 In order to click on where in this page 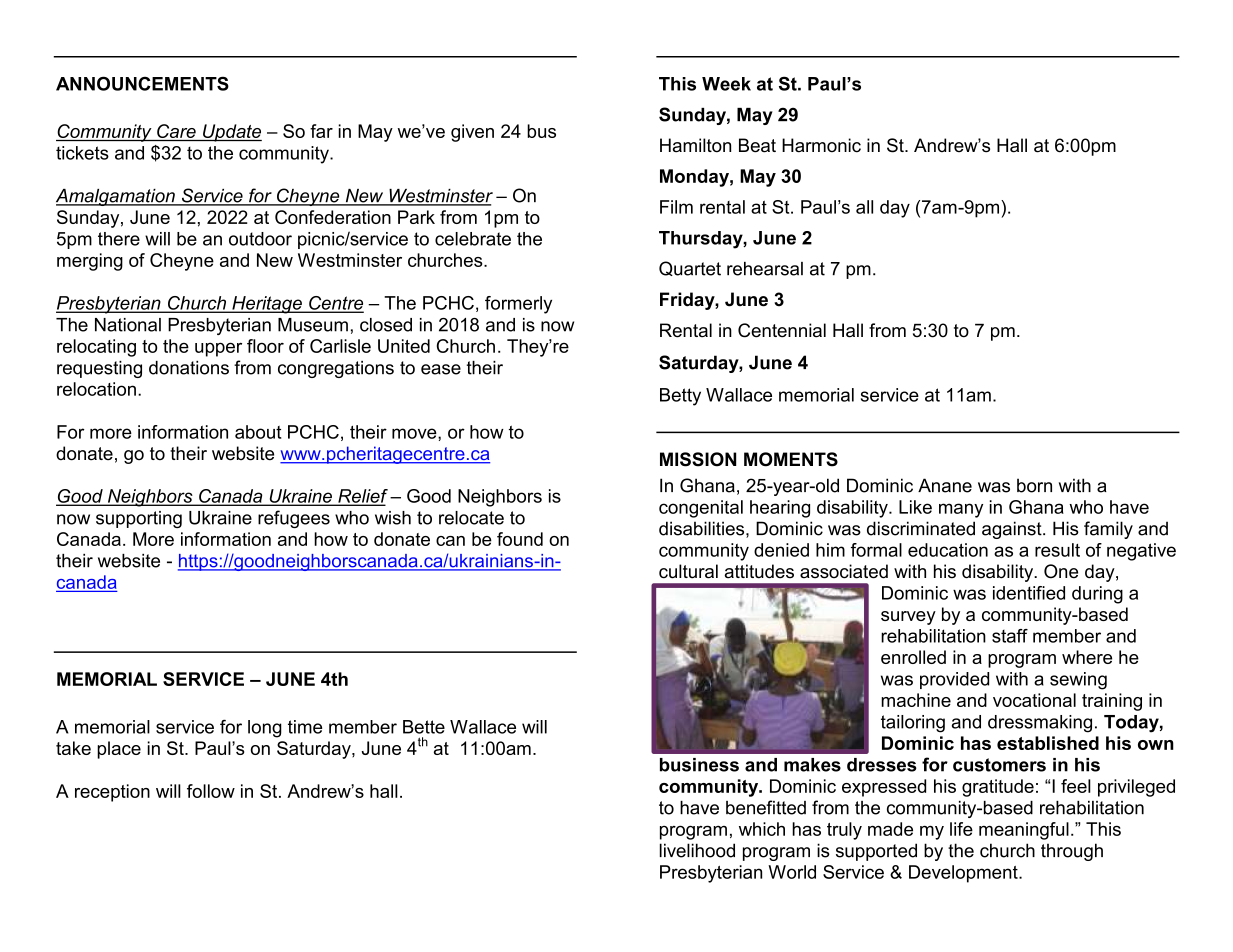, I will do `click(1087, 657)`.
